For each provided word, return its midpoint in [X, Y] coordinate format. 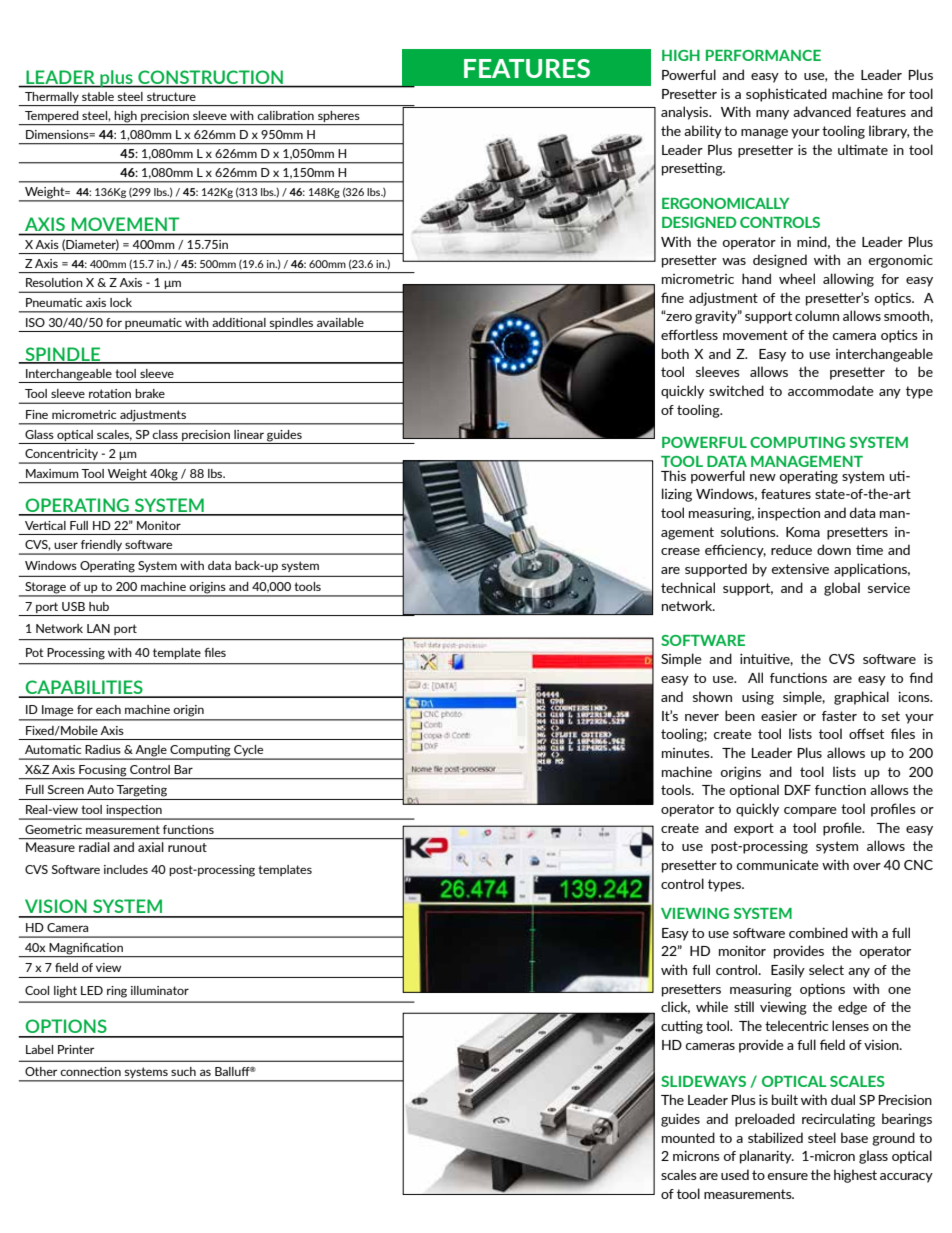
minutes [687, 753]
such [183, 1071]
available [340, 322]
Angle [151, 752]
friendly [101, 547]
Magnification [86, 950]
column [817, 315]
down [834, 549]
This [673, 475]
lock [121, 302]
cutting [682, 1027]
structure [171, 96]
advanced [822, 111]
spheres [339, 118]
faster [839, 716]
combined [818, 932]
